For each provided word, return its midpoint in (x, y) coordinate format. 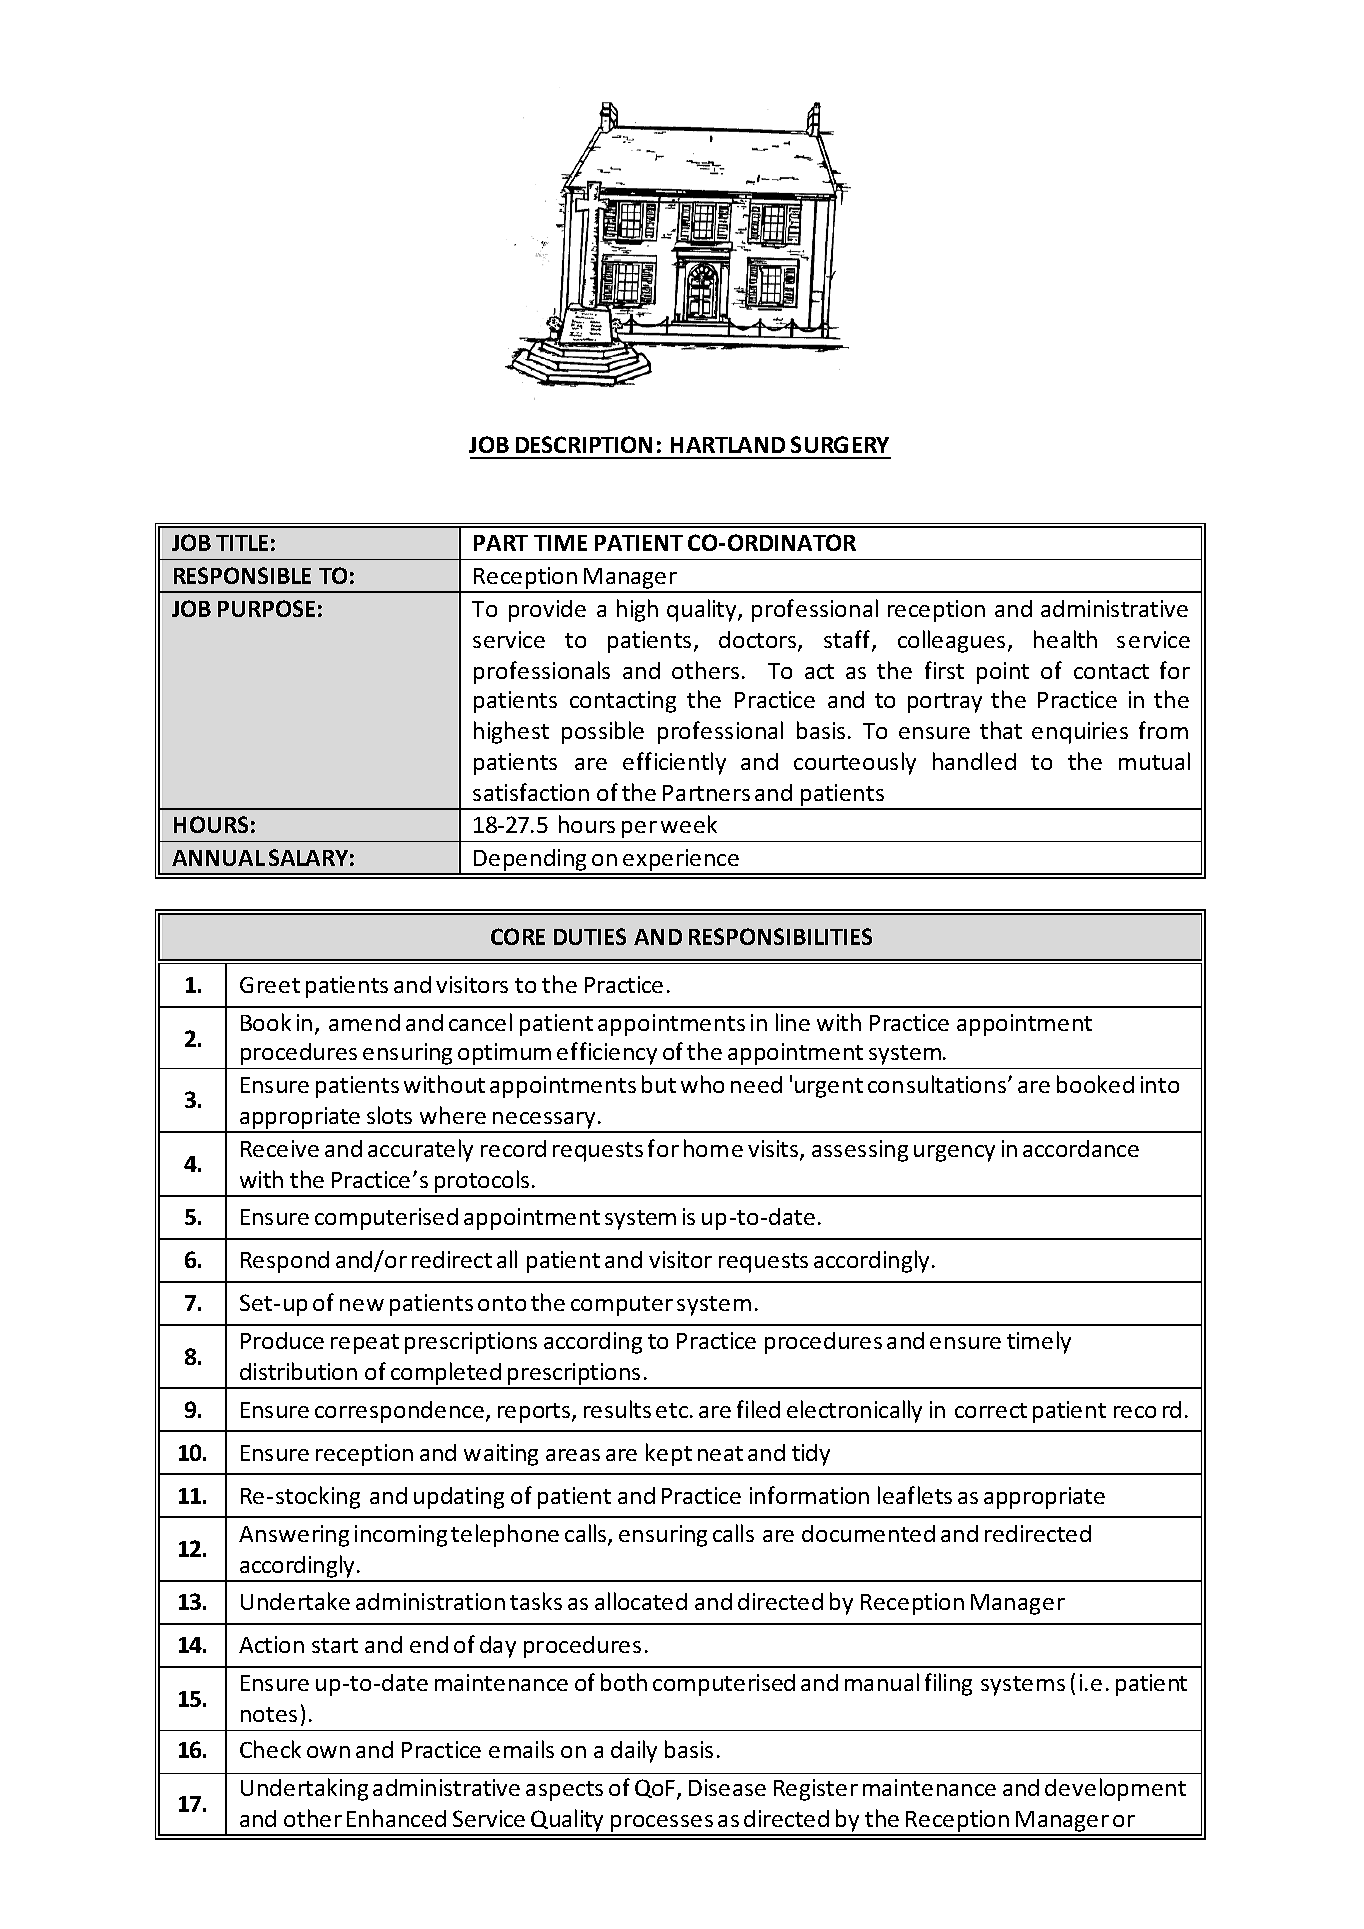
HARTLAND (728, 445)
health (1065, 639)
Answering (294, 1536)
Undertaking (304, 1789)
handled (974, 761)
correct (991, 1410)
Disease (727, 1787)
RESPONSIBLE (242, 575)
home (713, 1148)
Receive (280, 1148)
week (689, 824)
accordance (1081, 1148)
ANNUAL (218, 858)
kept (669, 1454)
